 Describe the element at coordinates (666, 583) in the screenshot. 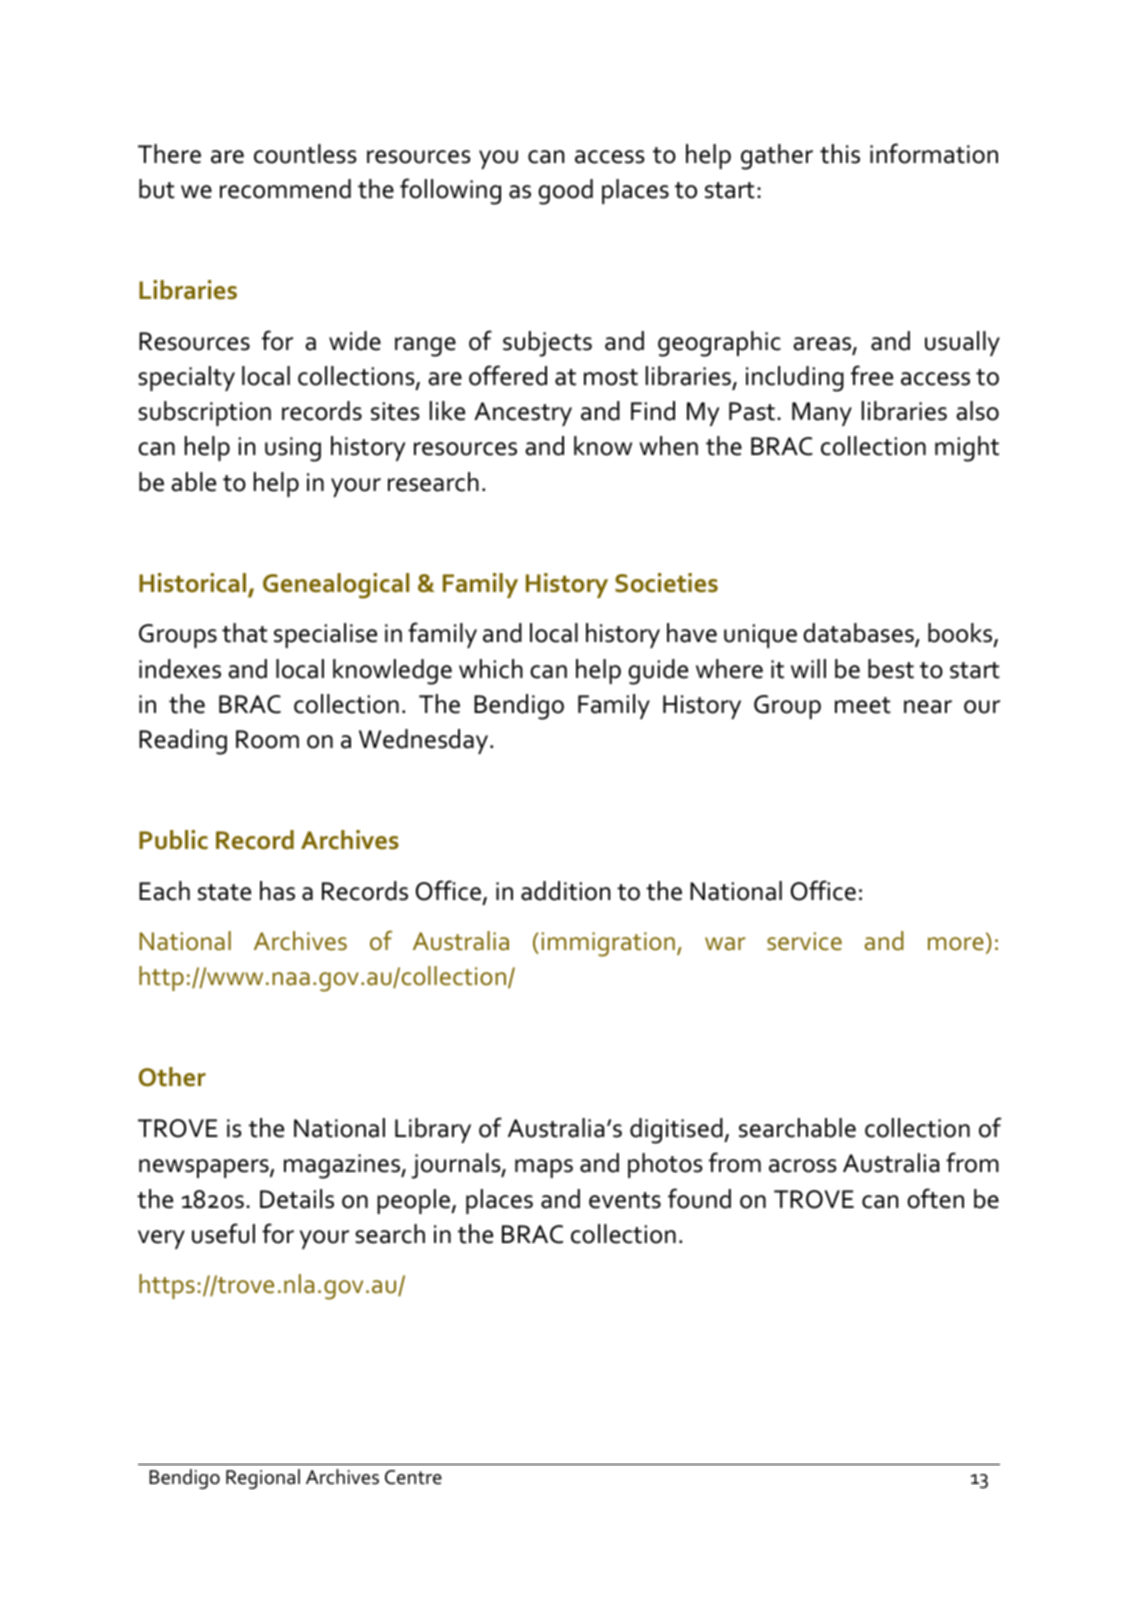

I see `Societies` at that location.
